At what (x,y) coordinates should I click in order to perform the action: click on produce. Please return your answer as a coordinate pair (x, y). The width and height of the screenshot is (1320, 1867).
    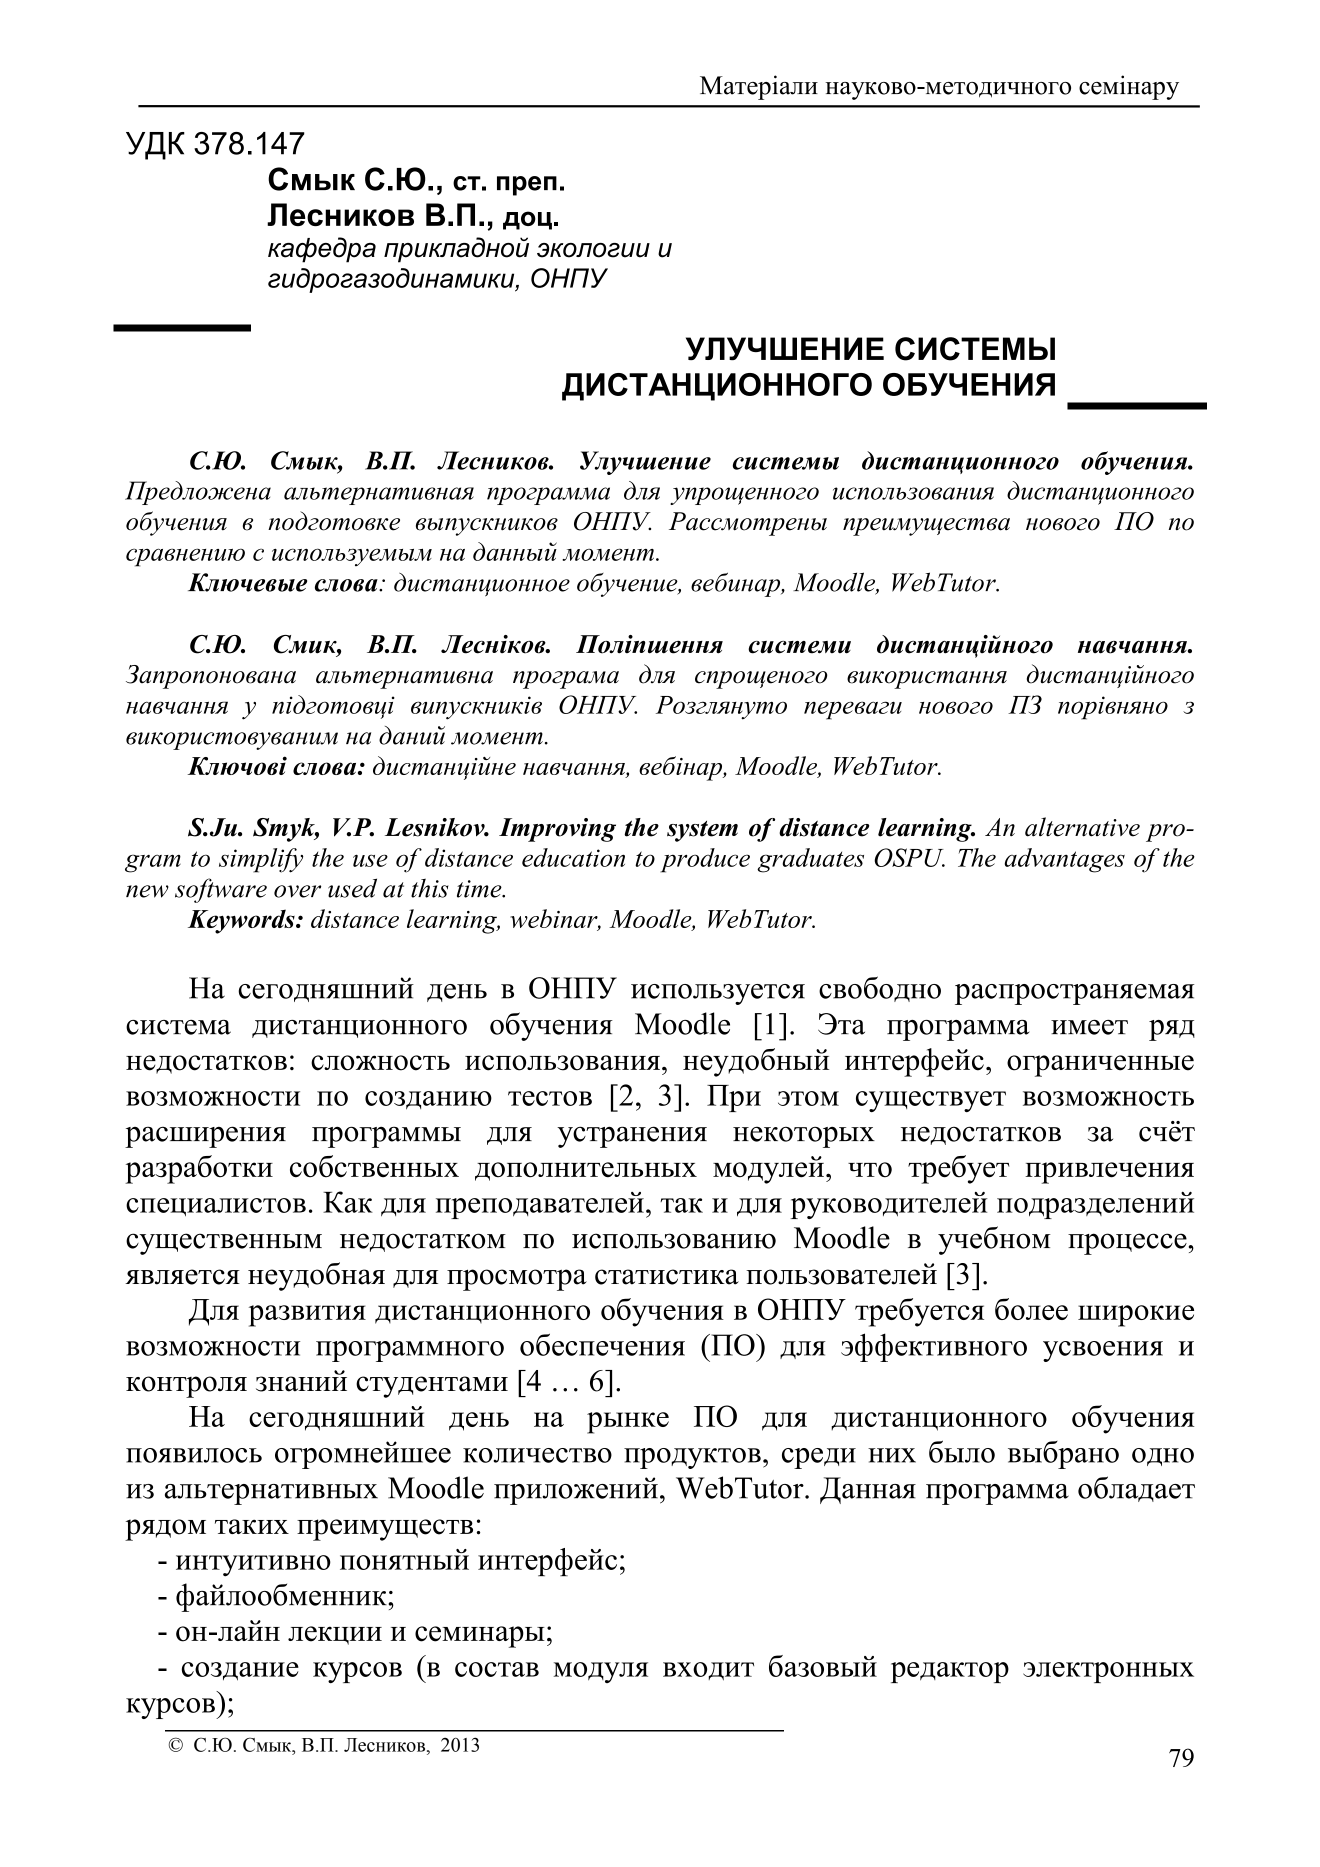
    Looking at the image, I should click on (705, 860).
